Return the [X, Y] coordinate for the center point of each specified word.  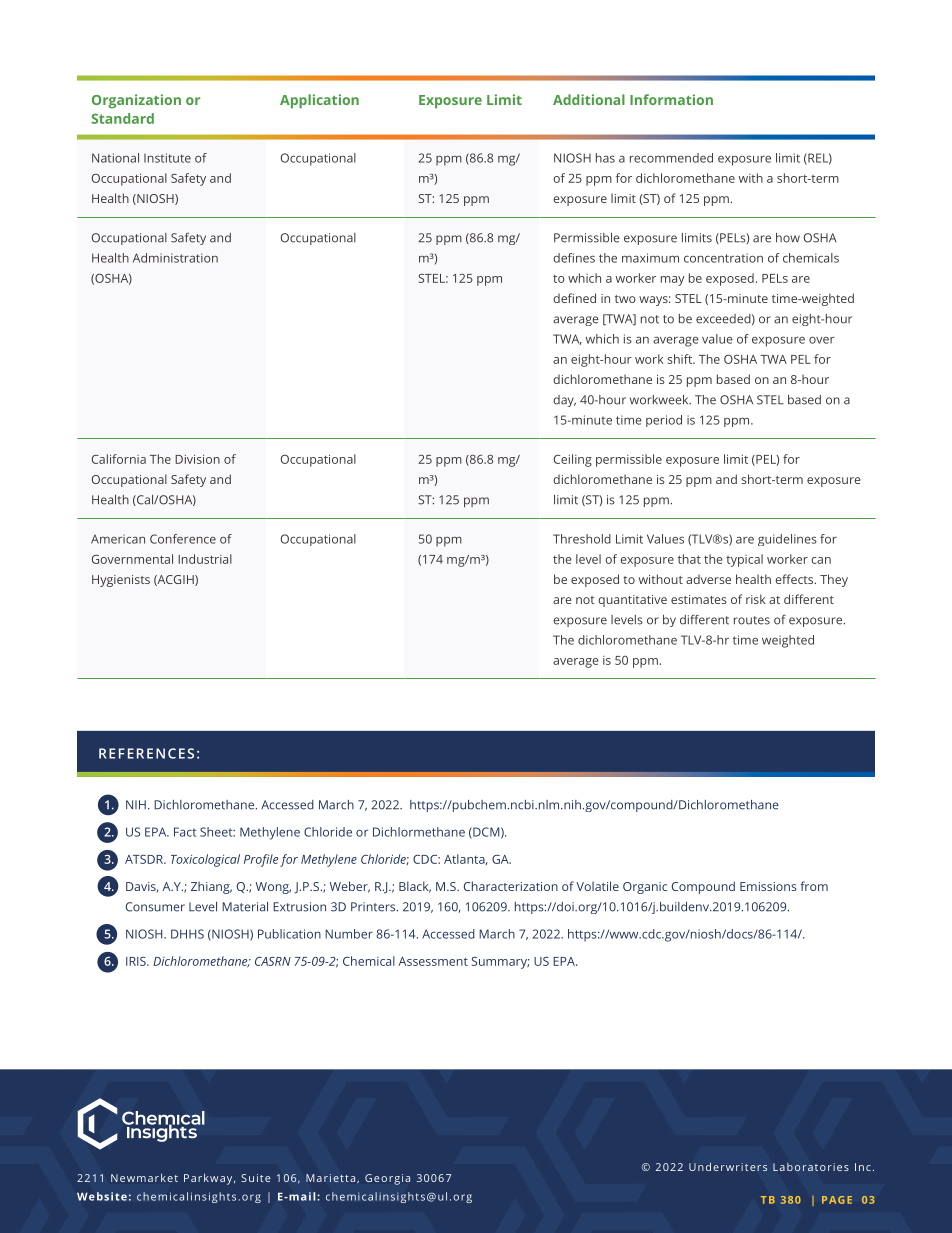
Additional [589, 99]
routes [752, 620]
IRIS [137, 961]
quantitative [632, 601]
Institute [167, 158]
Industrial [205, 559]
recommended [671, 158]
